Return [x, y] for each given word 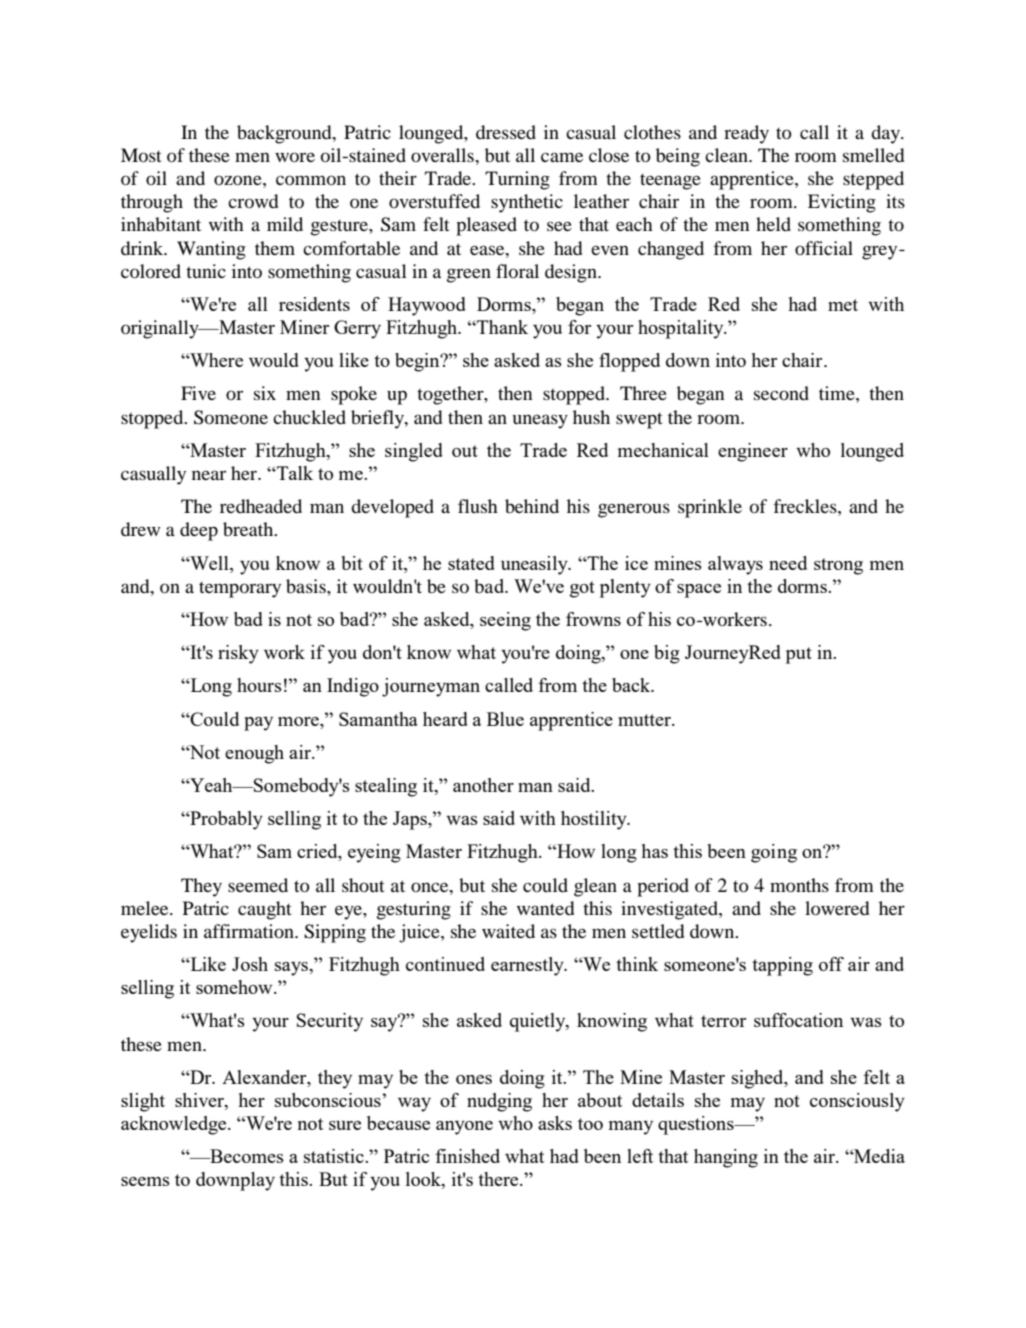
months [799, 885]
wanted [545, 908]
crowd [253, 201]
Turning [517, 180]
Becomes [246, 1156]
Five [198, 393]
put [799, 655]
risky [238, 654]
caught [265, 910]
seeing [505, 621]
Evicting [842, 203]
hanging [726, 1158]
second [781, 393]
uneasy [540, 421]
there [499, 1179]
